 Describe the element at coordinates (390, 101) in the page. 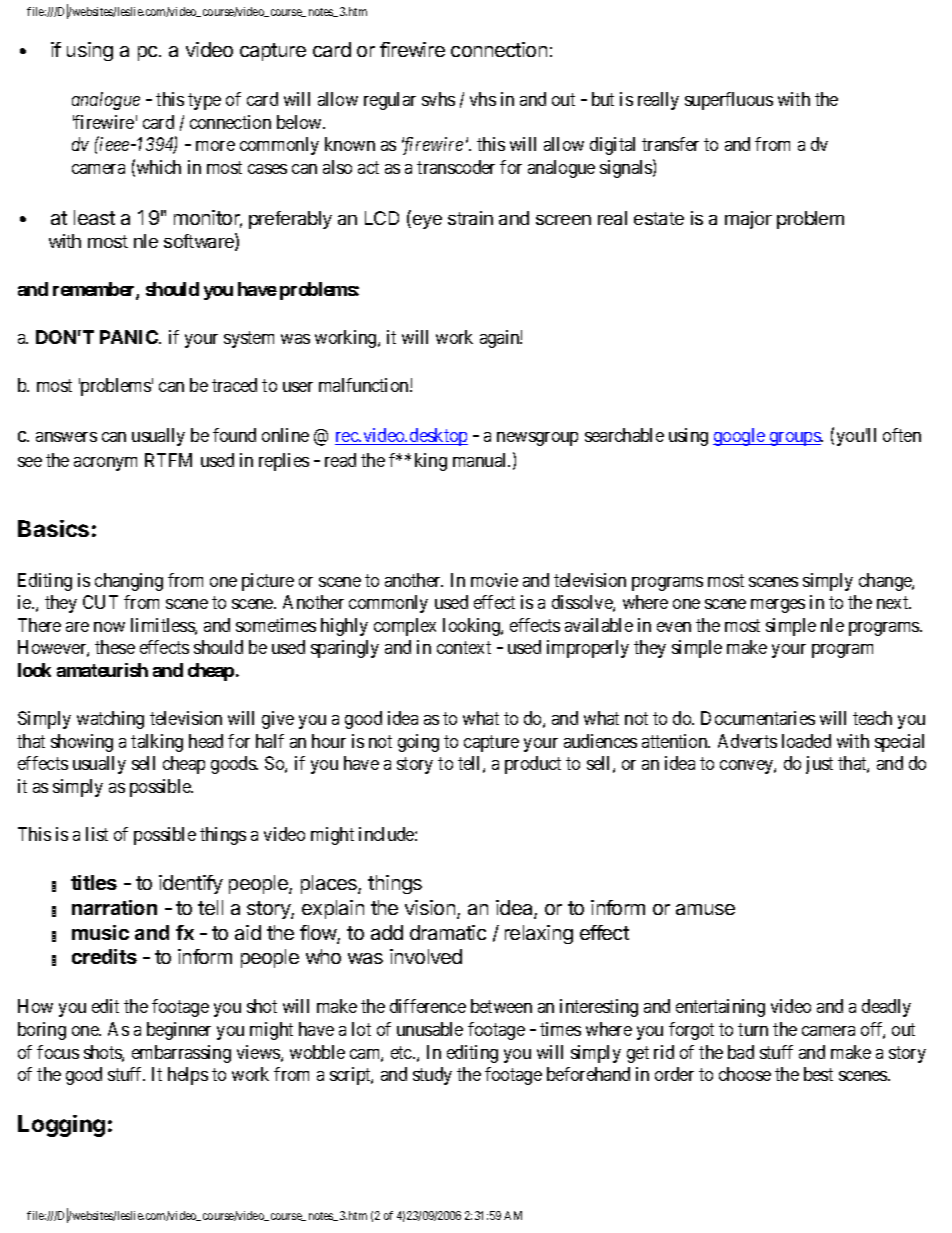

I see `regular` at that location.
